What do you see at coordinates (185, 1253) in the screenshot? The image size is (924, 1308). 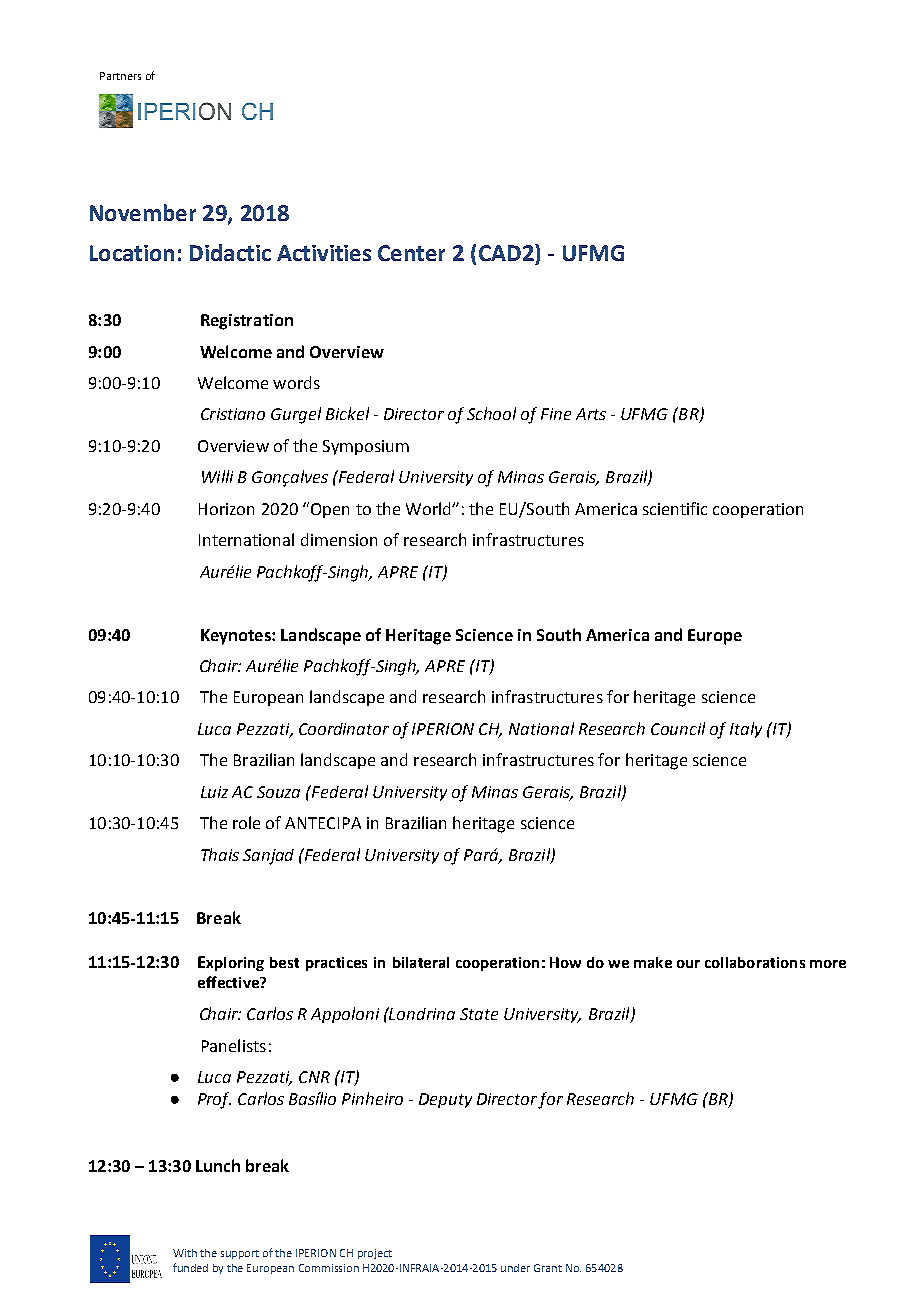 I see `With` at bounding box center [185, 1253].
